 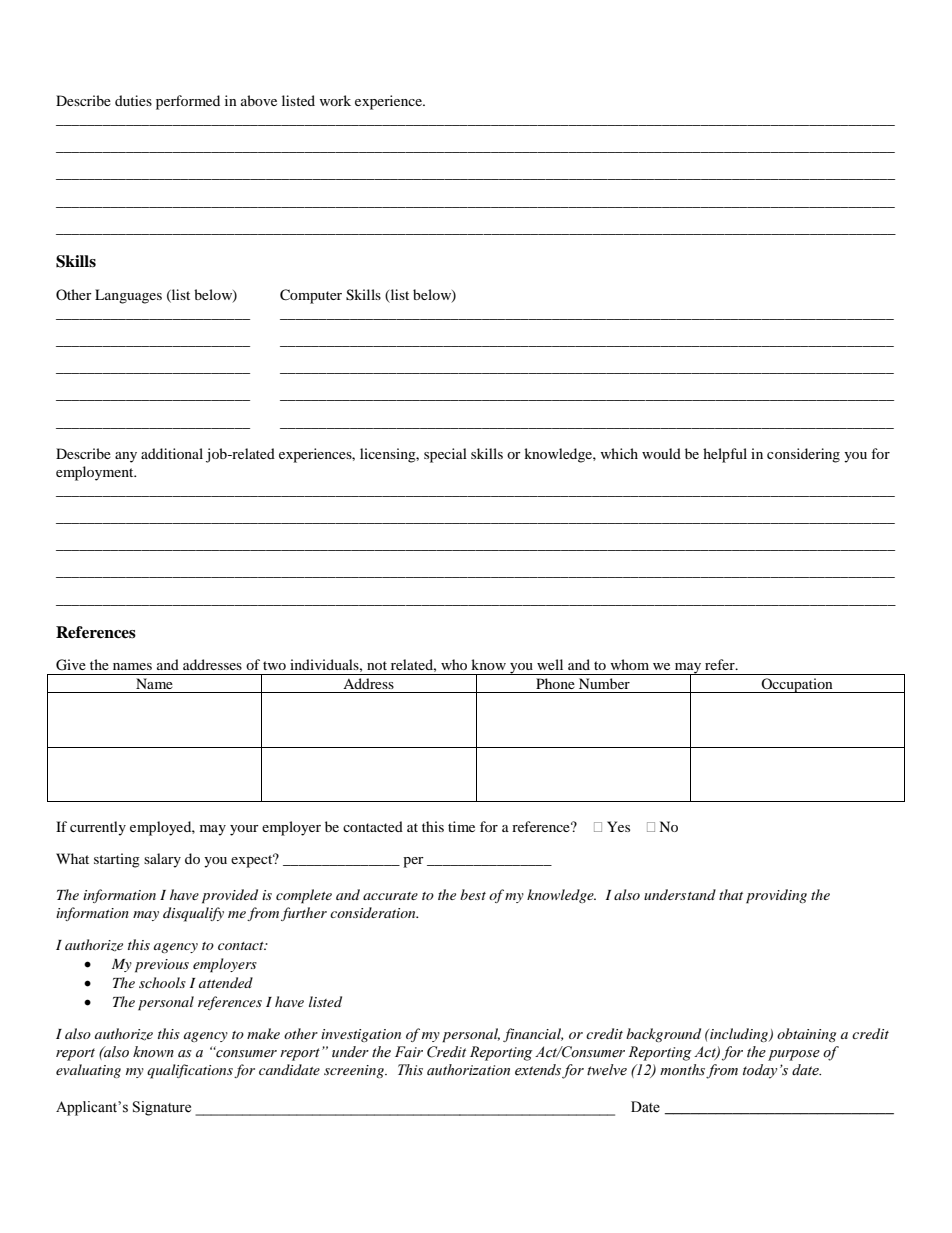 I want to click on work, so click(x=335, y=100).
